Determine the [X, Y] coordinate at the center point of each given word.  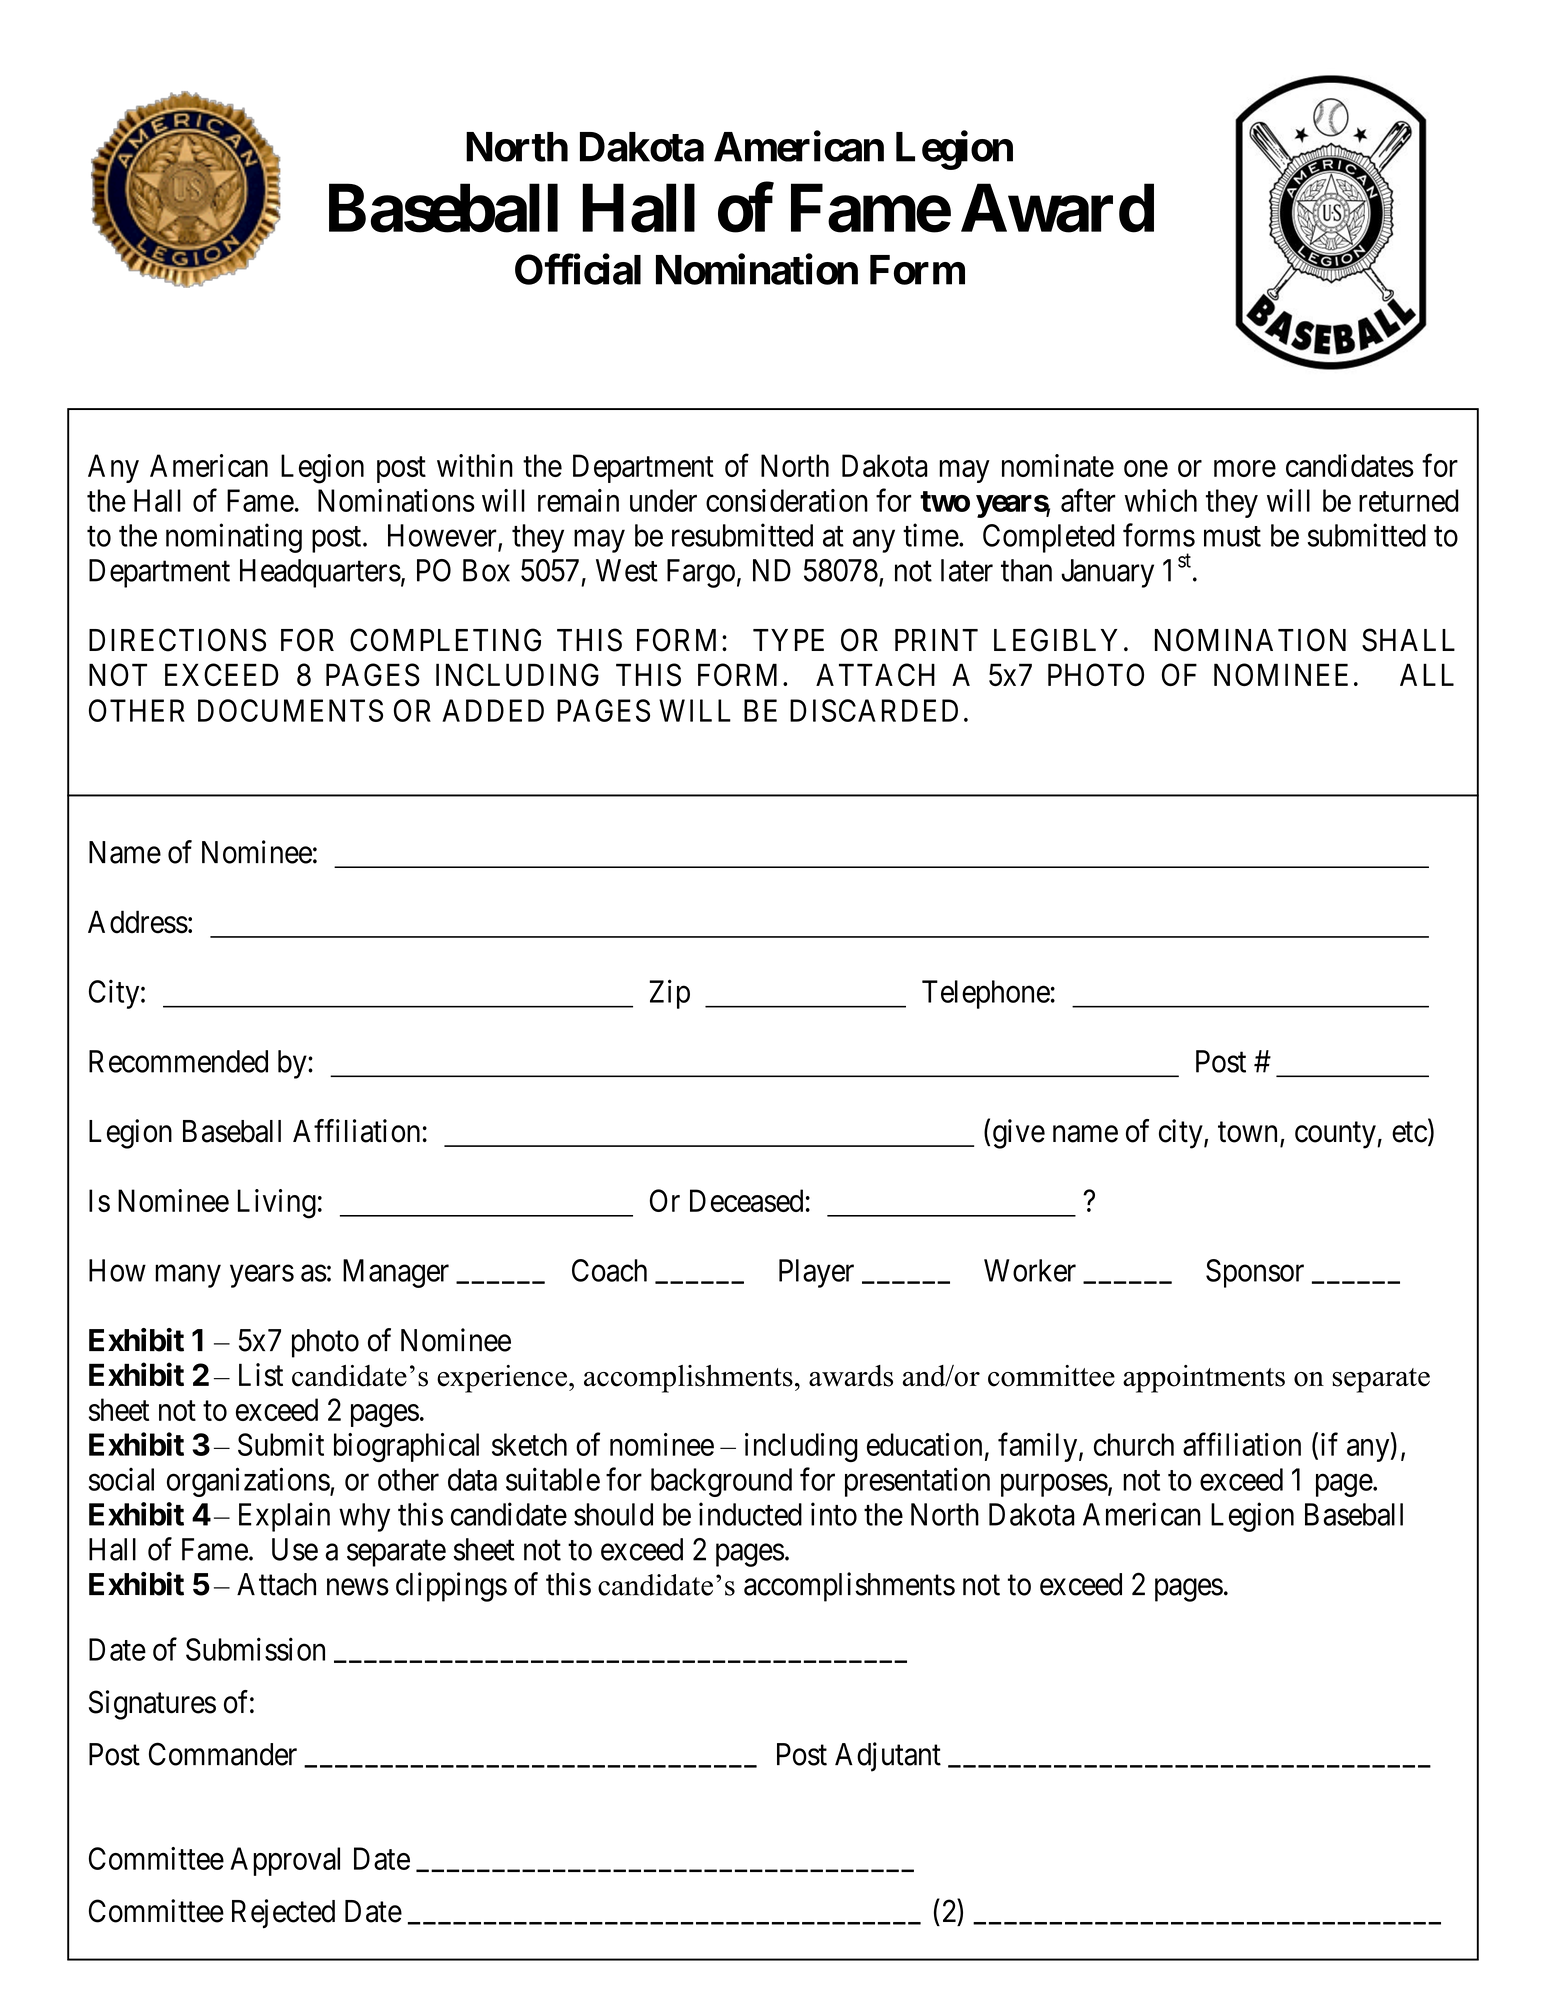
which [1160, 500]
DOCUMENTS [290, 710]
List [261, 1375]
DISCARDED [874, 710]
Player [816, 1273]
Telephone [986, 994]
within [475, 465]
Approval [285, 1861]
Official [578, 269]
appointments [1204, 1379]
